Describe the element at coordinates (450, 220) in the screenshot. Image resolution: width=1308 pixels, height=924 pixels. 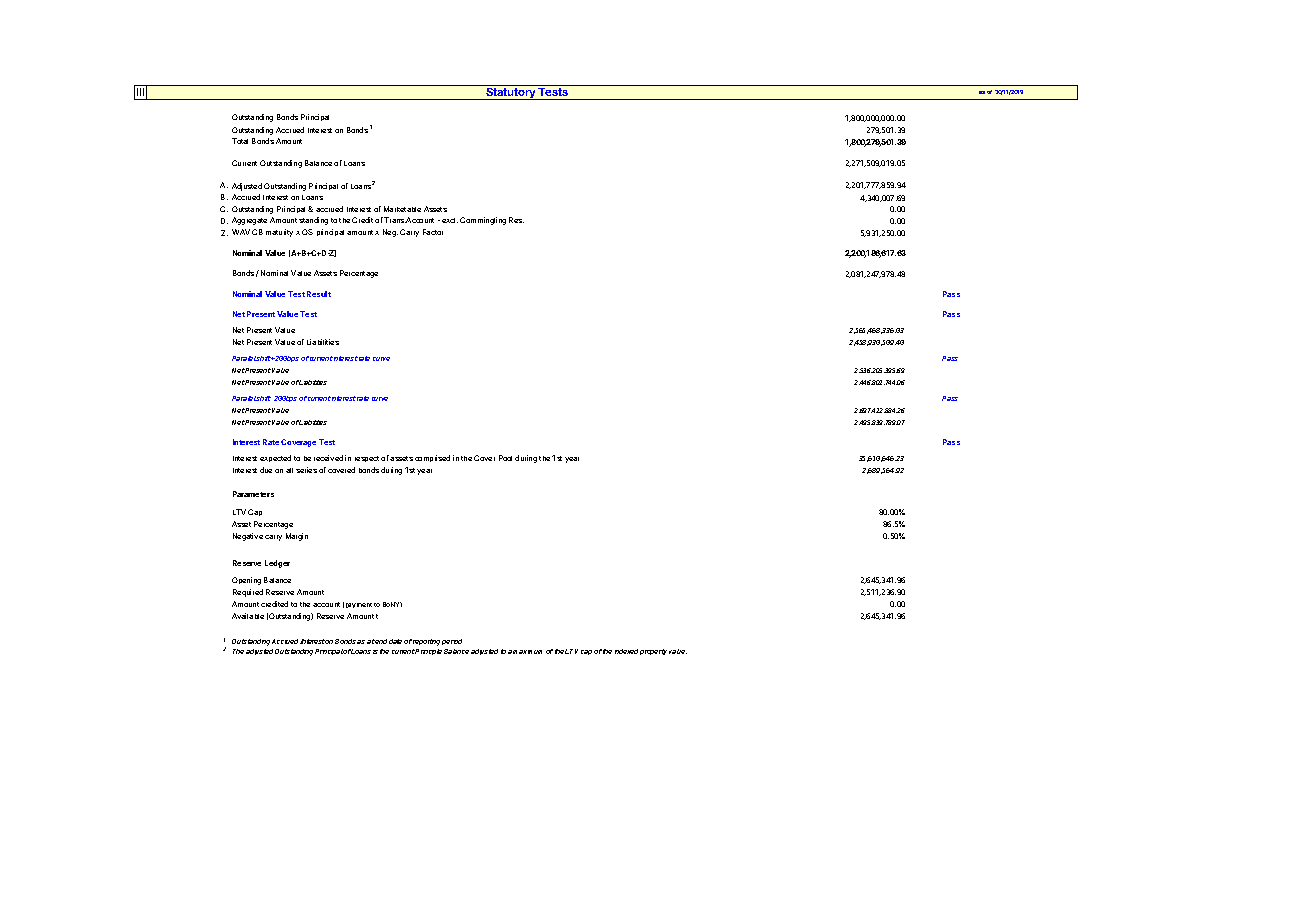
I see `excl` at that location.
